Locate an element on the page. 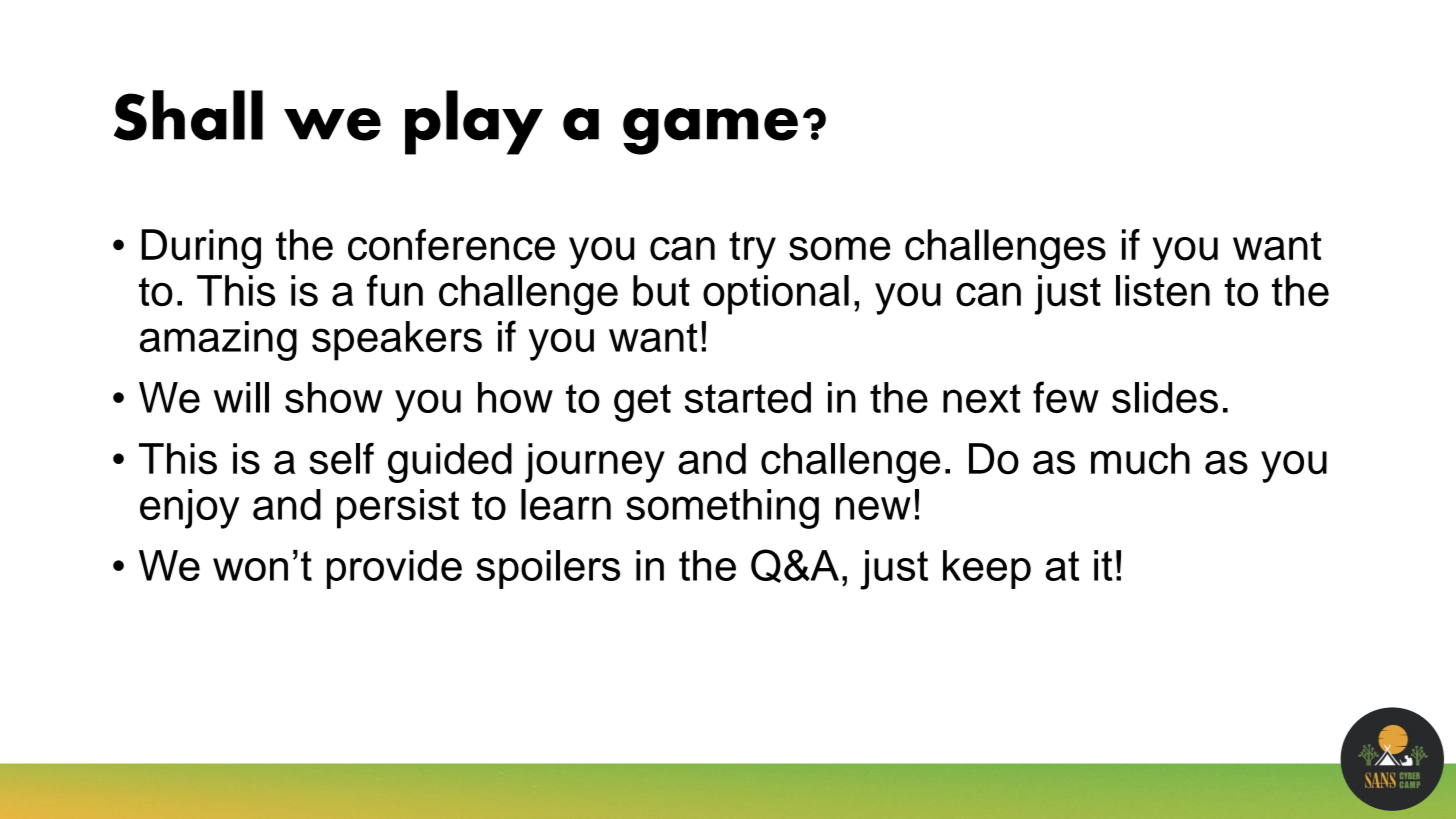 Image resolution: width=1456 pixels, height=819 pixels. play is located at coordinates (474, 122).
